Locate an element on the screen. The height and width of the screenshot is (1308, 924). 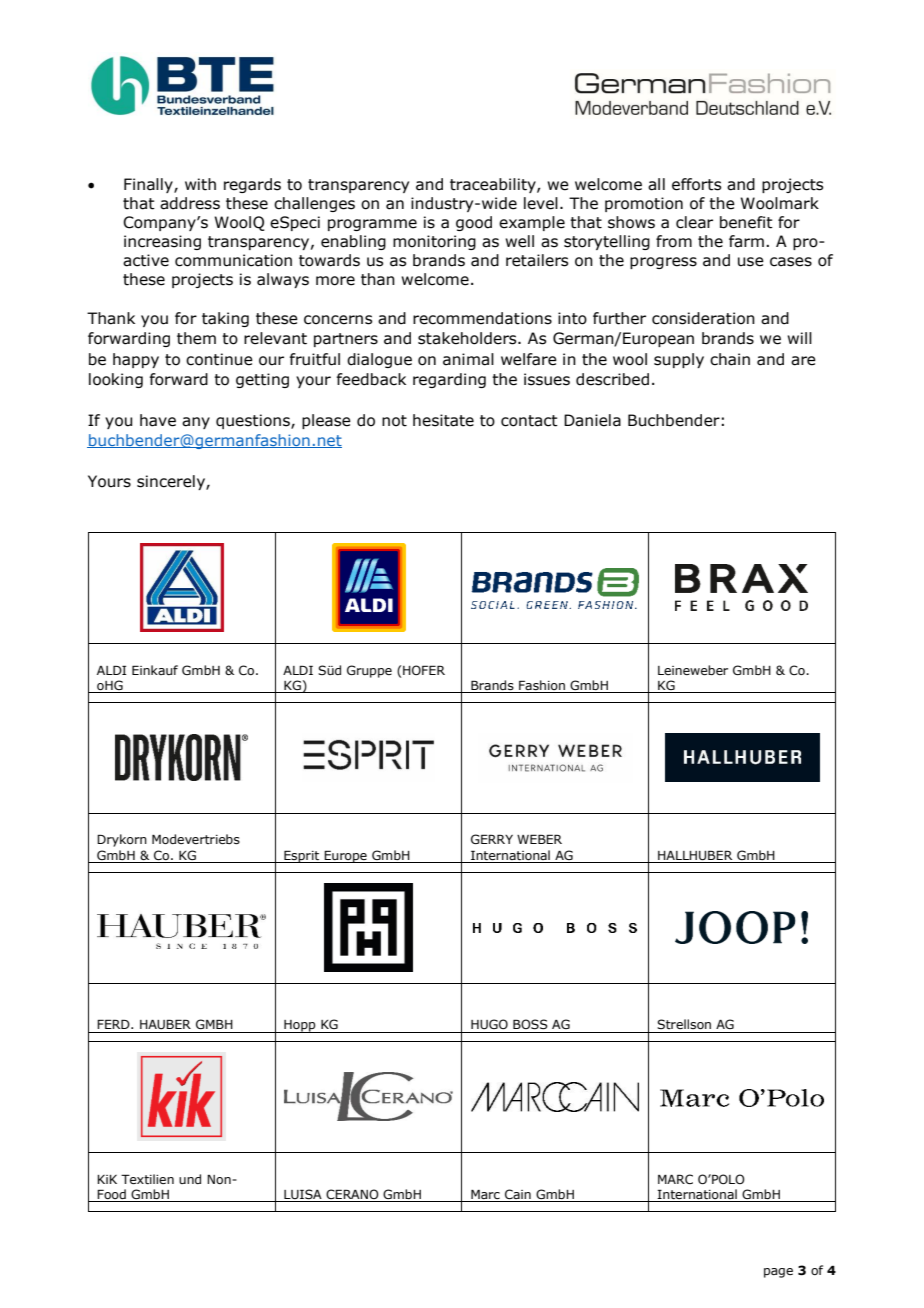
BOSS is located at coordinates (530, 1024).
